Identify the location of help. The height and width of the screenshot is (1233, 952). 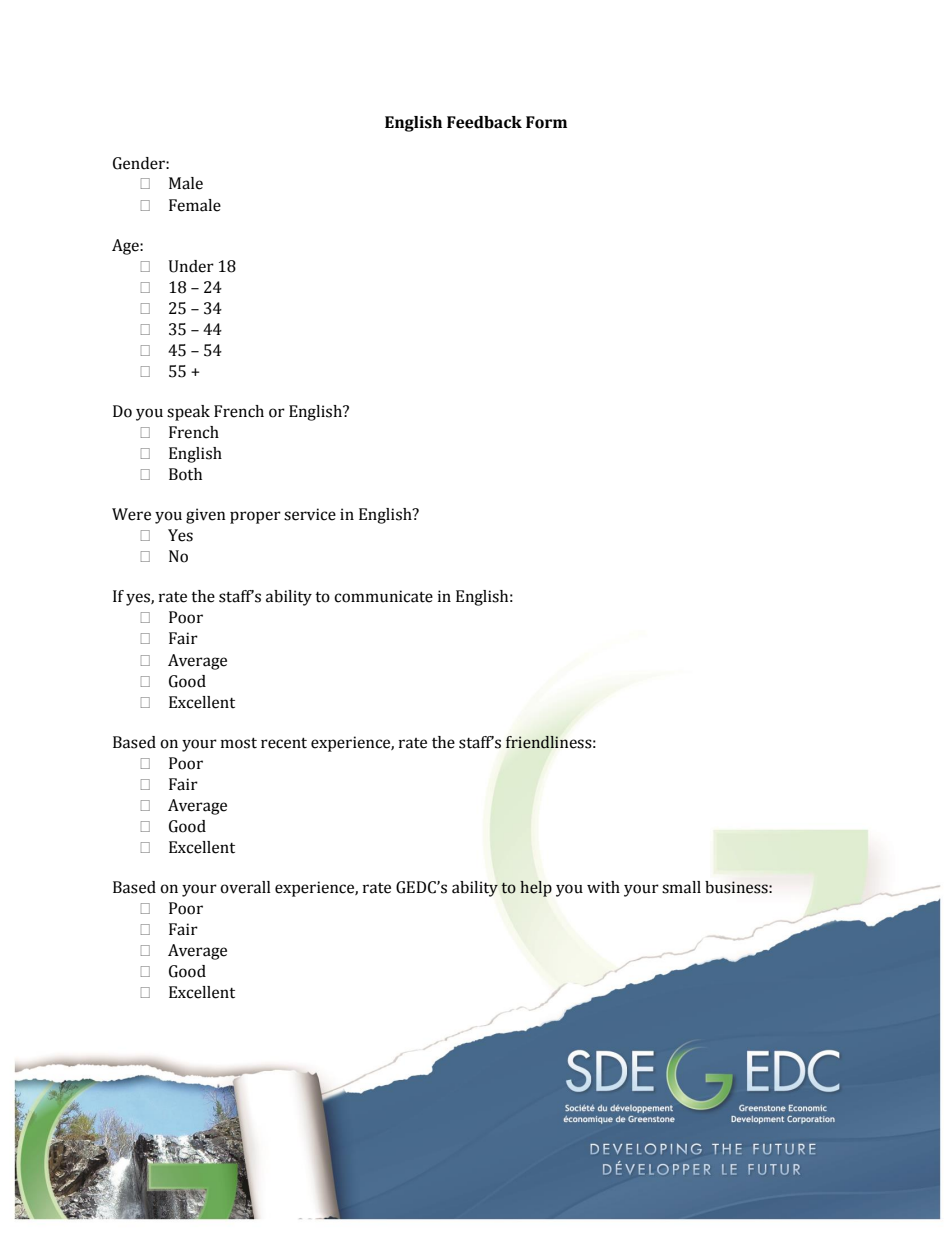
(536, 889).
